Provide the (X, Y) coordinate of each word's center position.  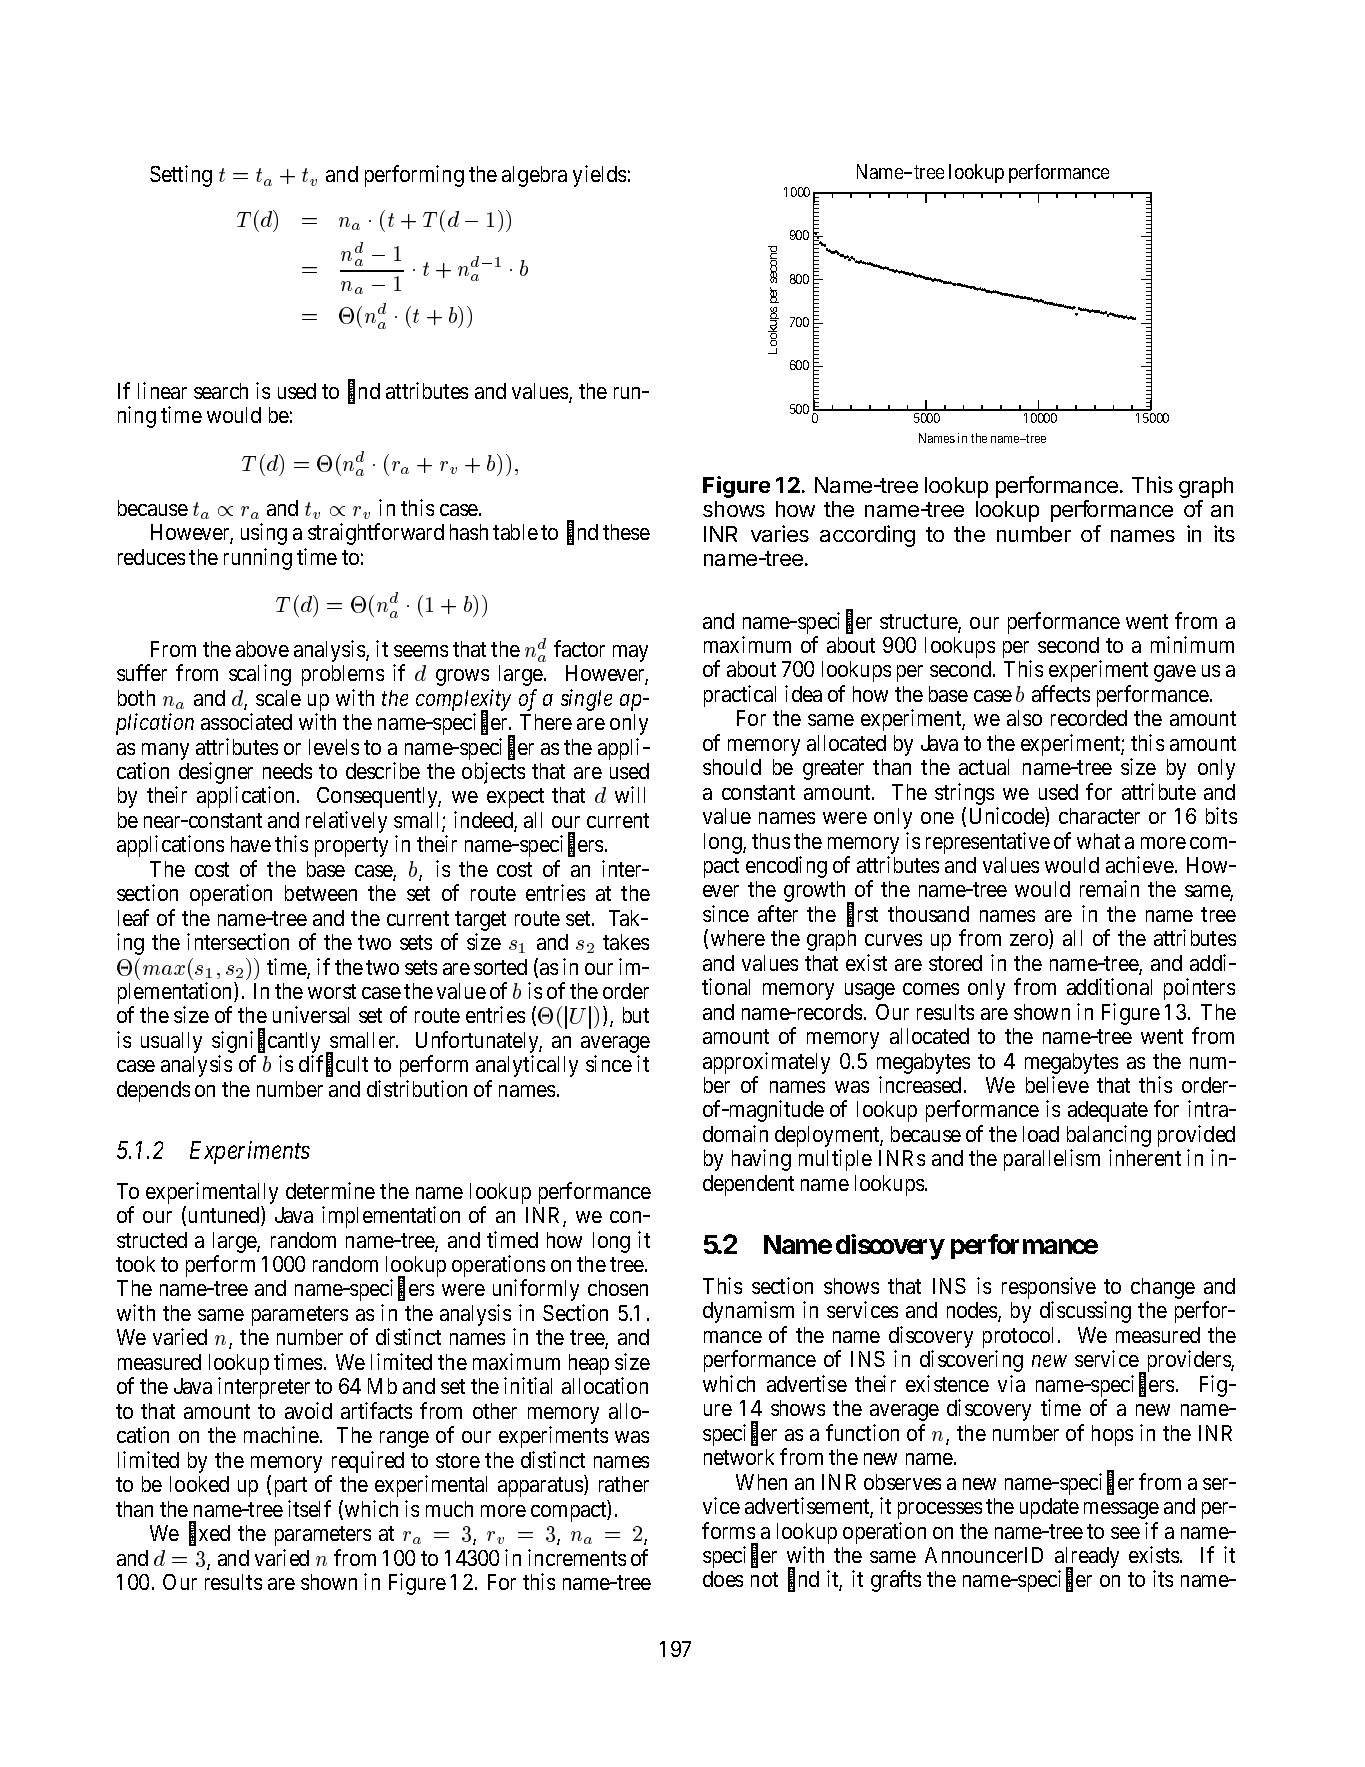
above (262, 649)
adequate (1108, 1111)
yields (599, 176)
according (867, 536)
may (630, 653)
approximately (766, 1063)
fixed (209, 1534)
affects (1061, 693)
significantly (267, 1043)
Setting (181, 176)
